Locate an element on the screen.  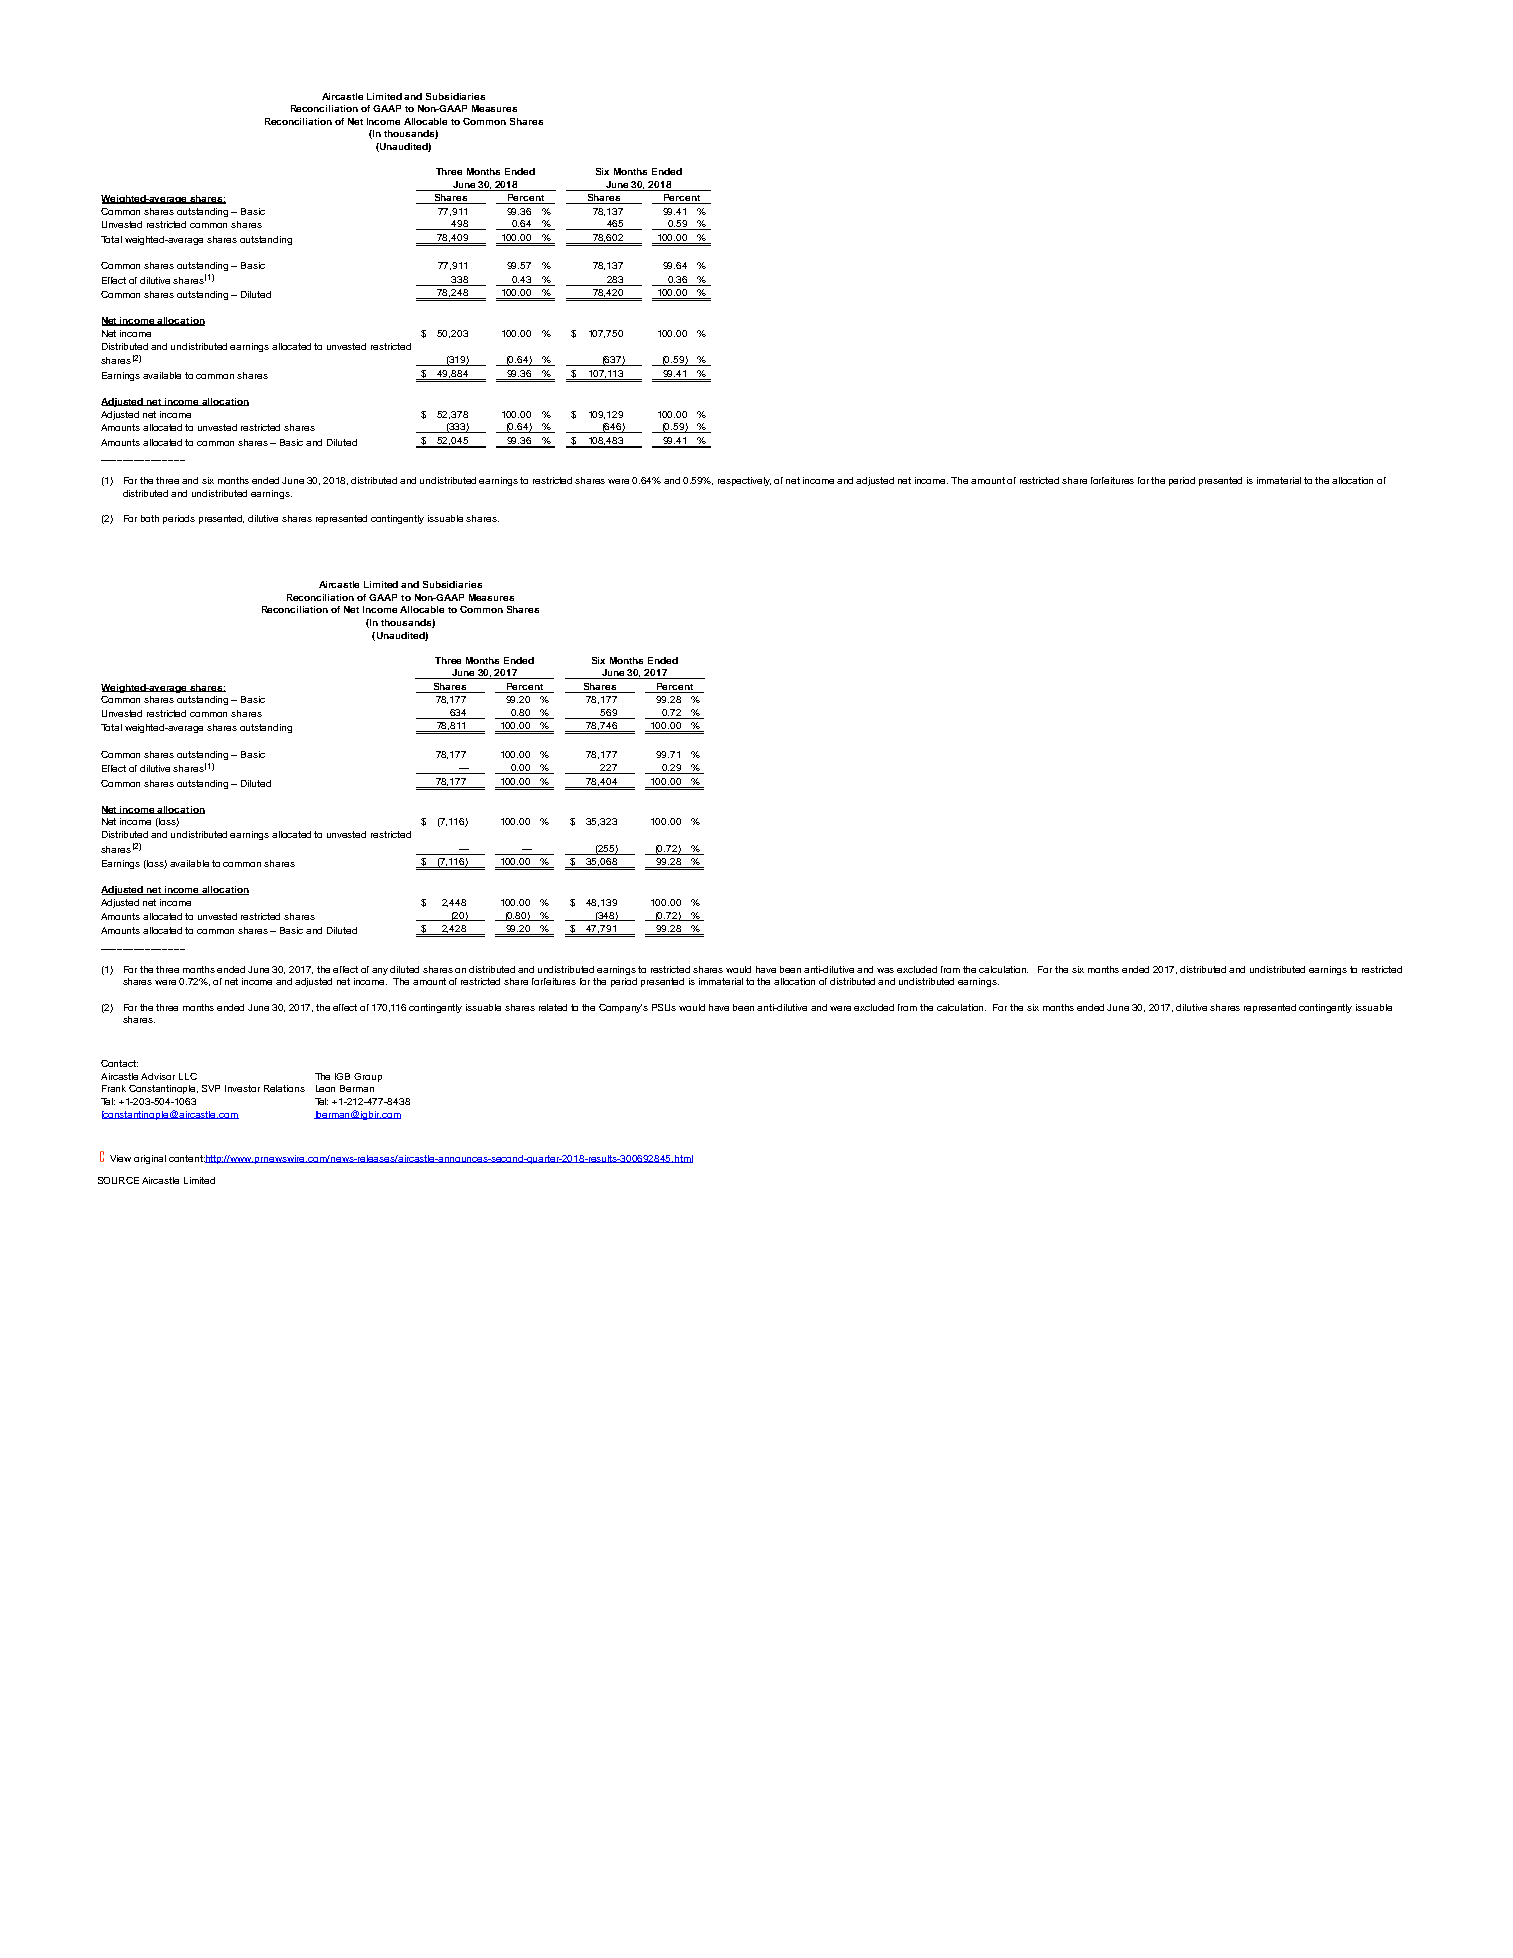
Relations is located at coordinates (284, 1088).
